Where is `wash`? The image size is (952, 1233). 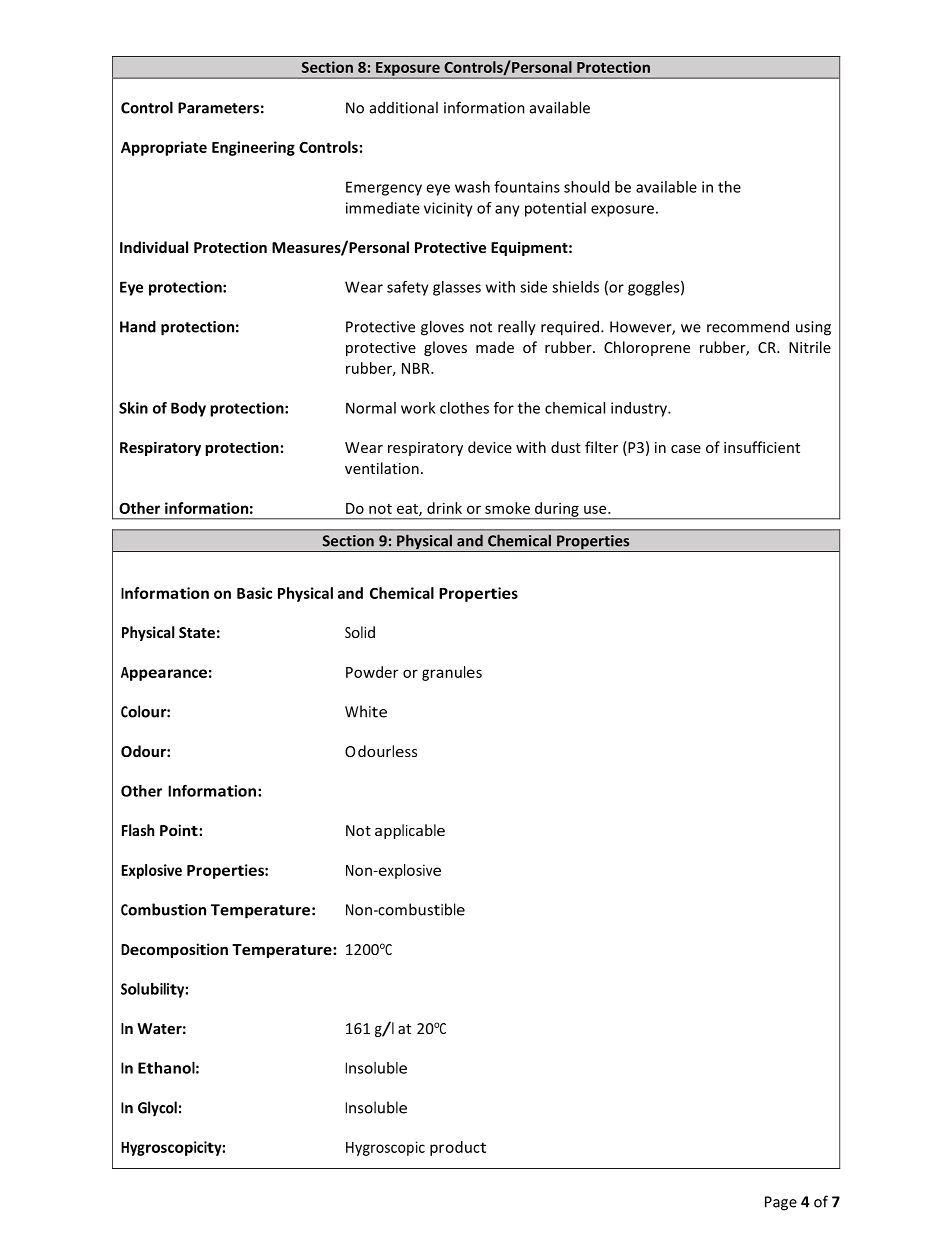 wash is located at coordinates (472, 187).
